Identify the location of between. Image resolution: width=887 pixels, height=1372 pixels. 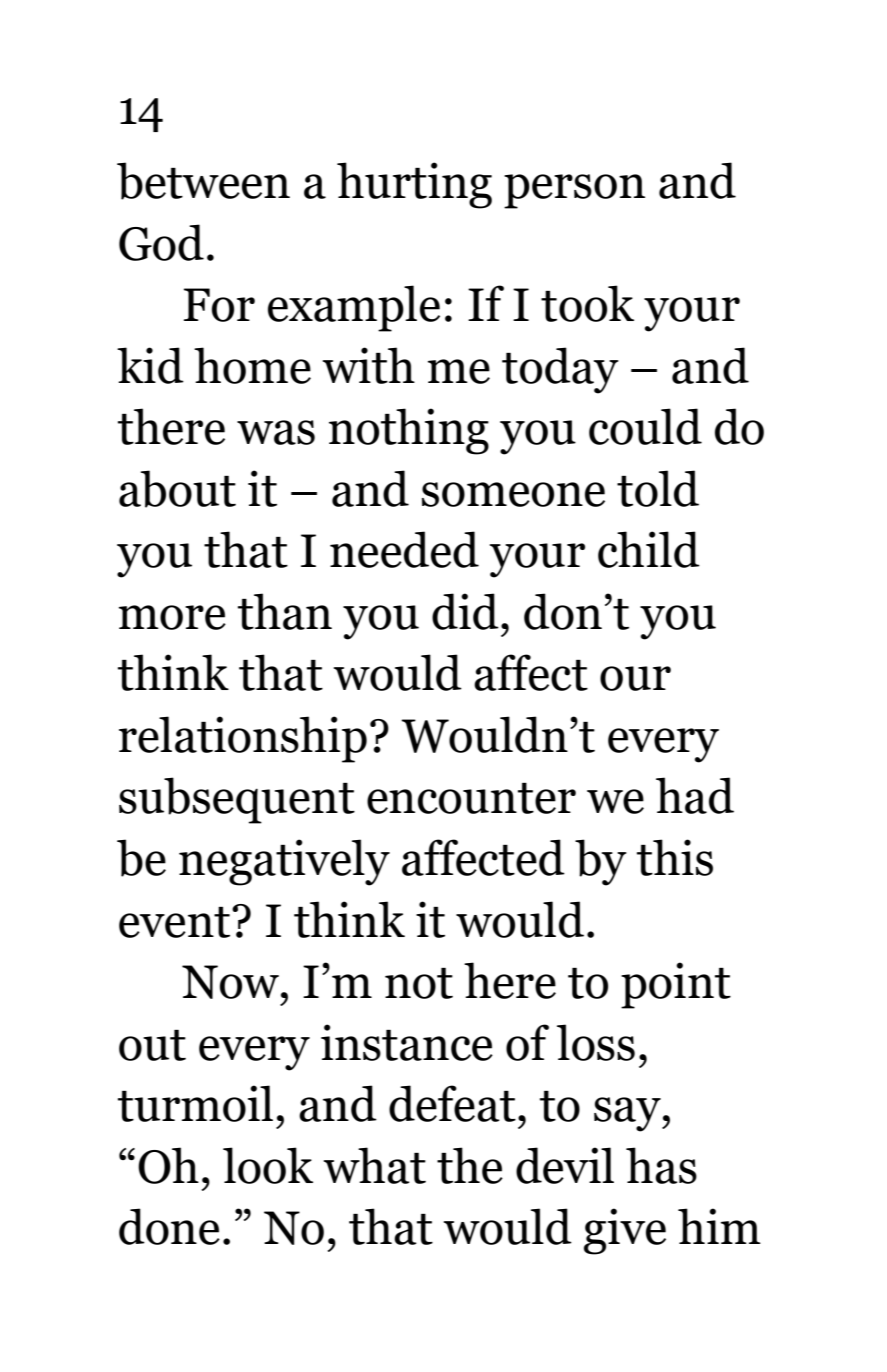
(203, 181).
